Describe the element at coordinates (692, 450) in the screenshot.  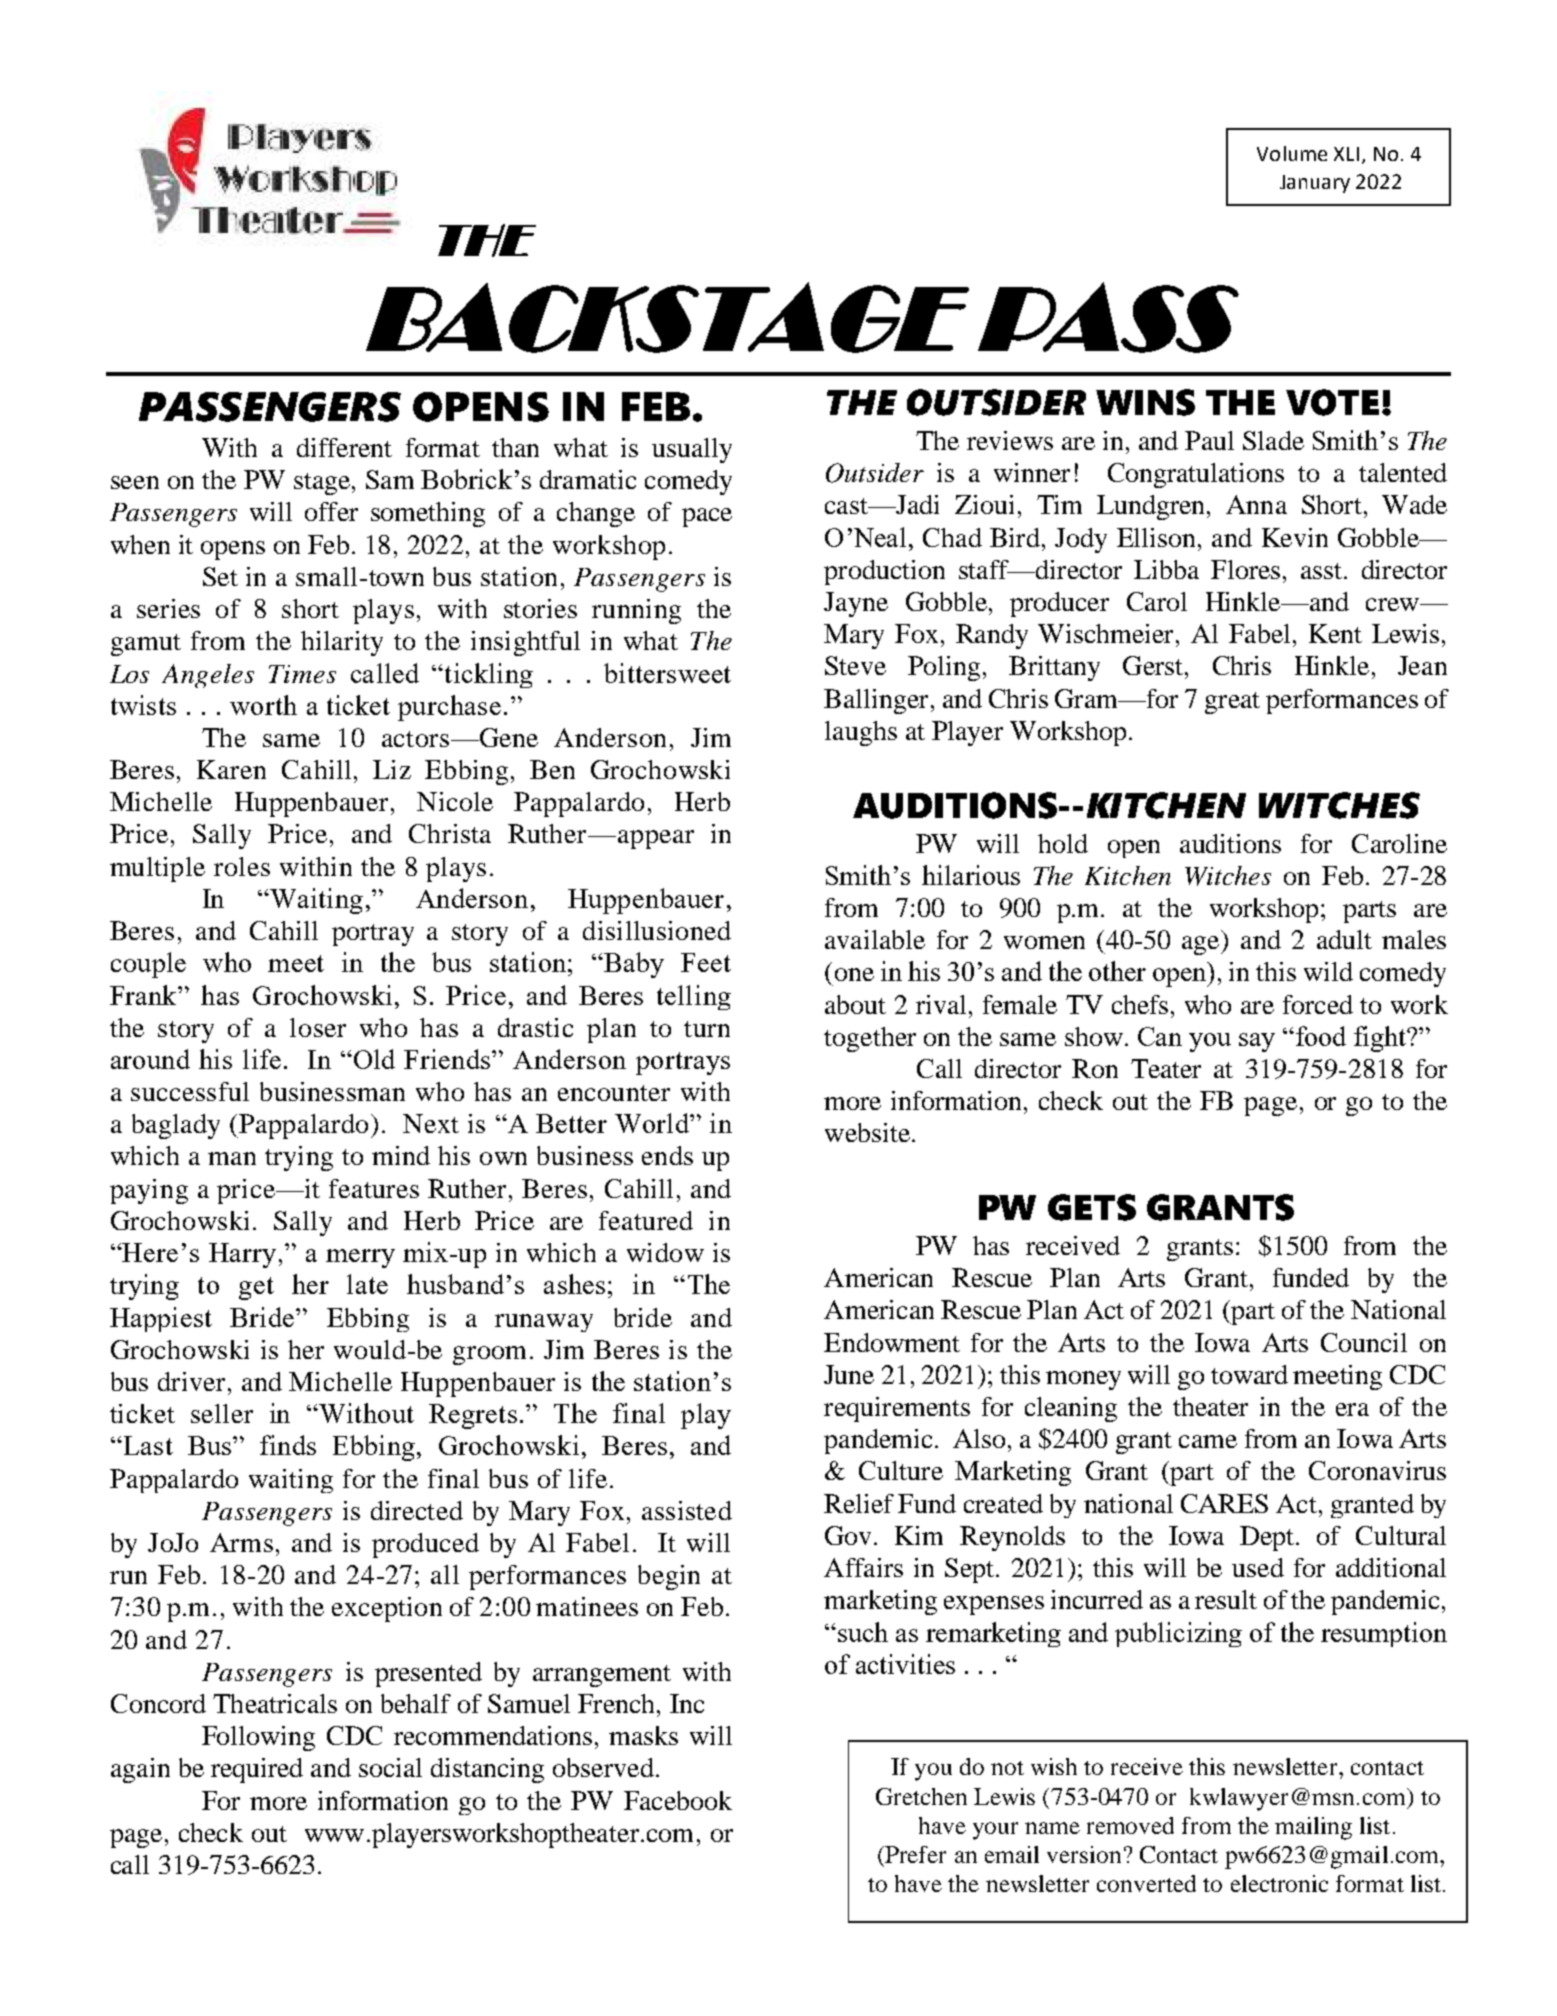
I see `usually` at that location.
